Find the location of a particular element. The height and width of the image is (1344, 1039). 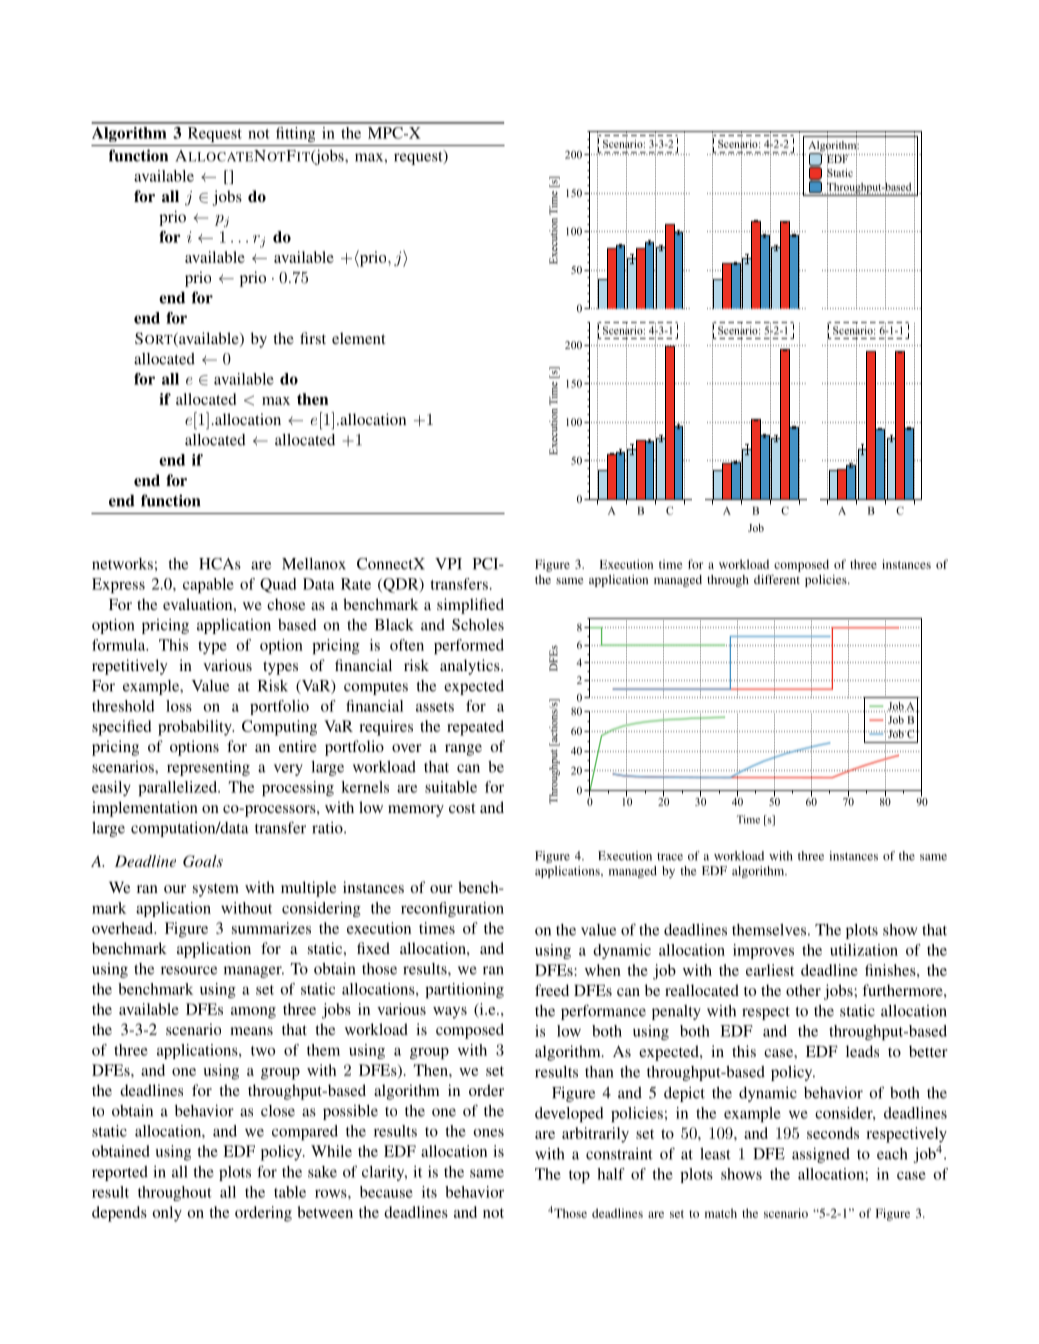

element is located at coordinates (358, 338).
